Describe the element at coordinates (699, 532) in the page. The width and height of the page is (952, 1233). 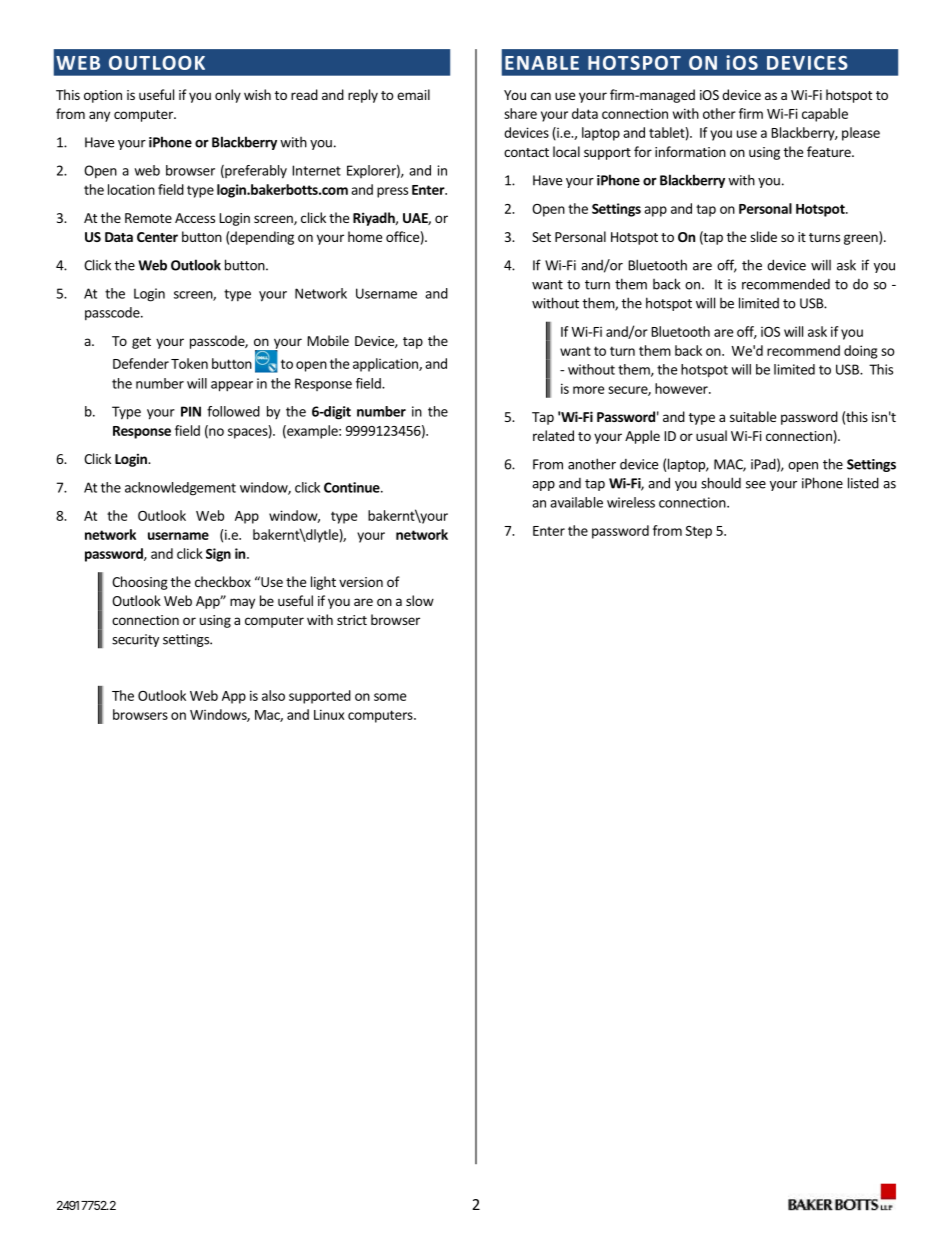
I see `Step` at that location.
